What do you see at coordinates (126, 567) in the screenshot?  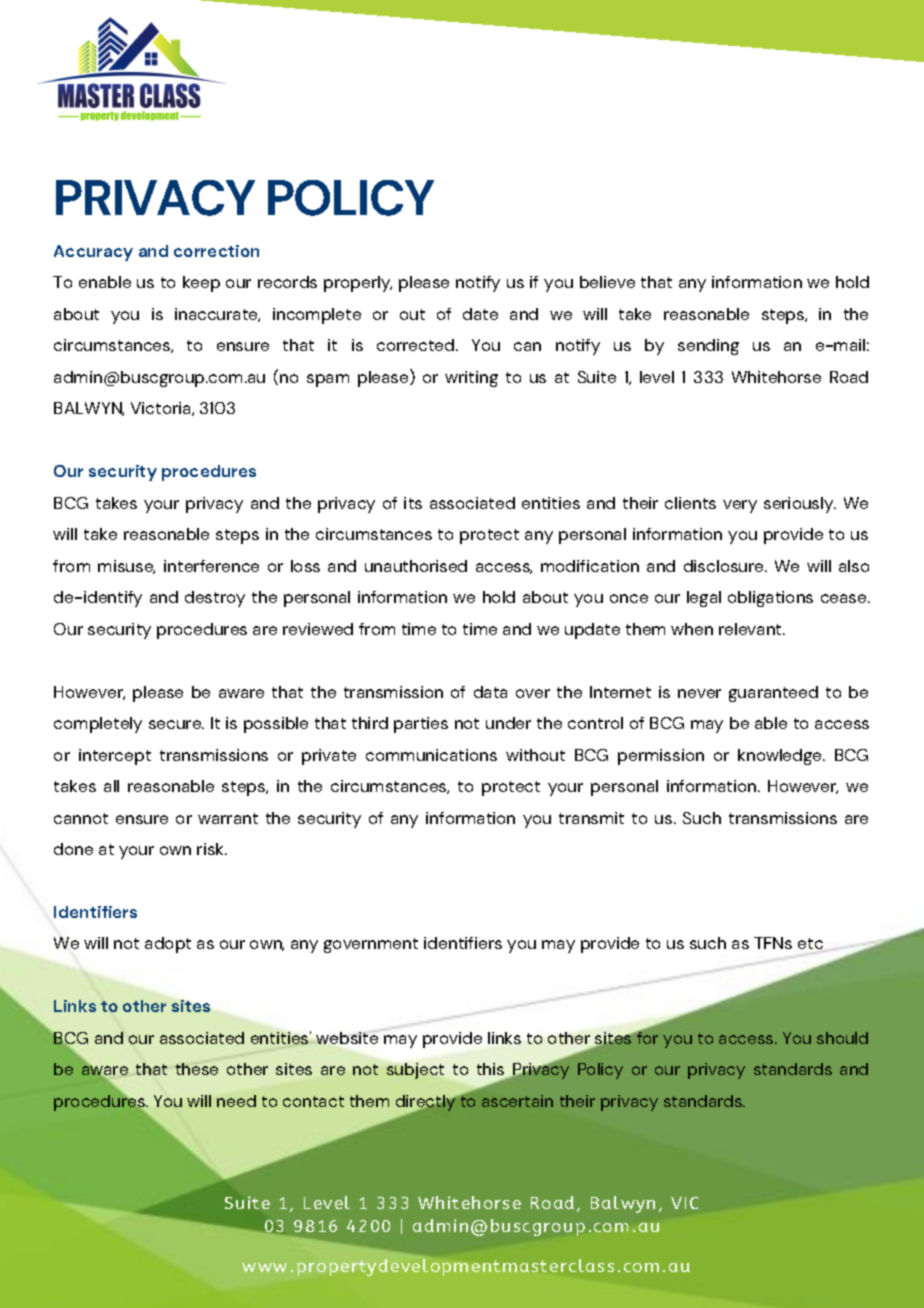 I see `misuse` at bounding box center [126, 567].
